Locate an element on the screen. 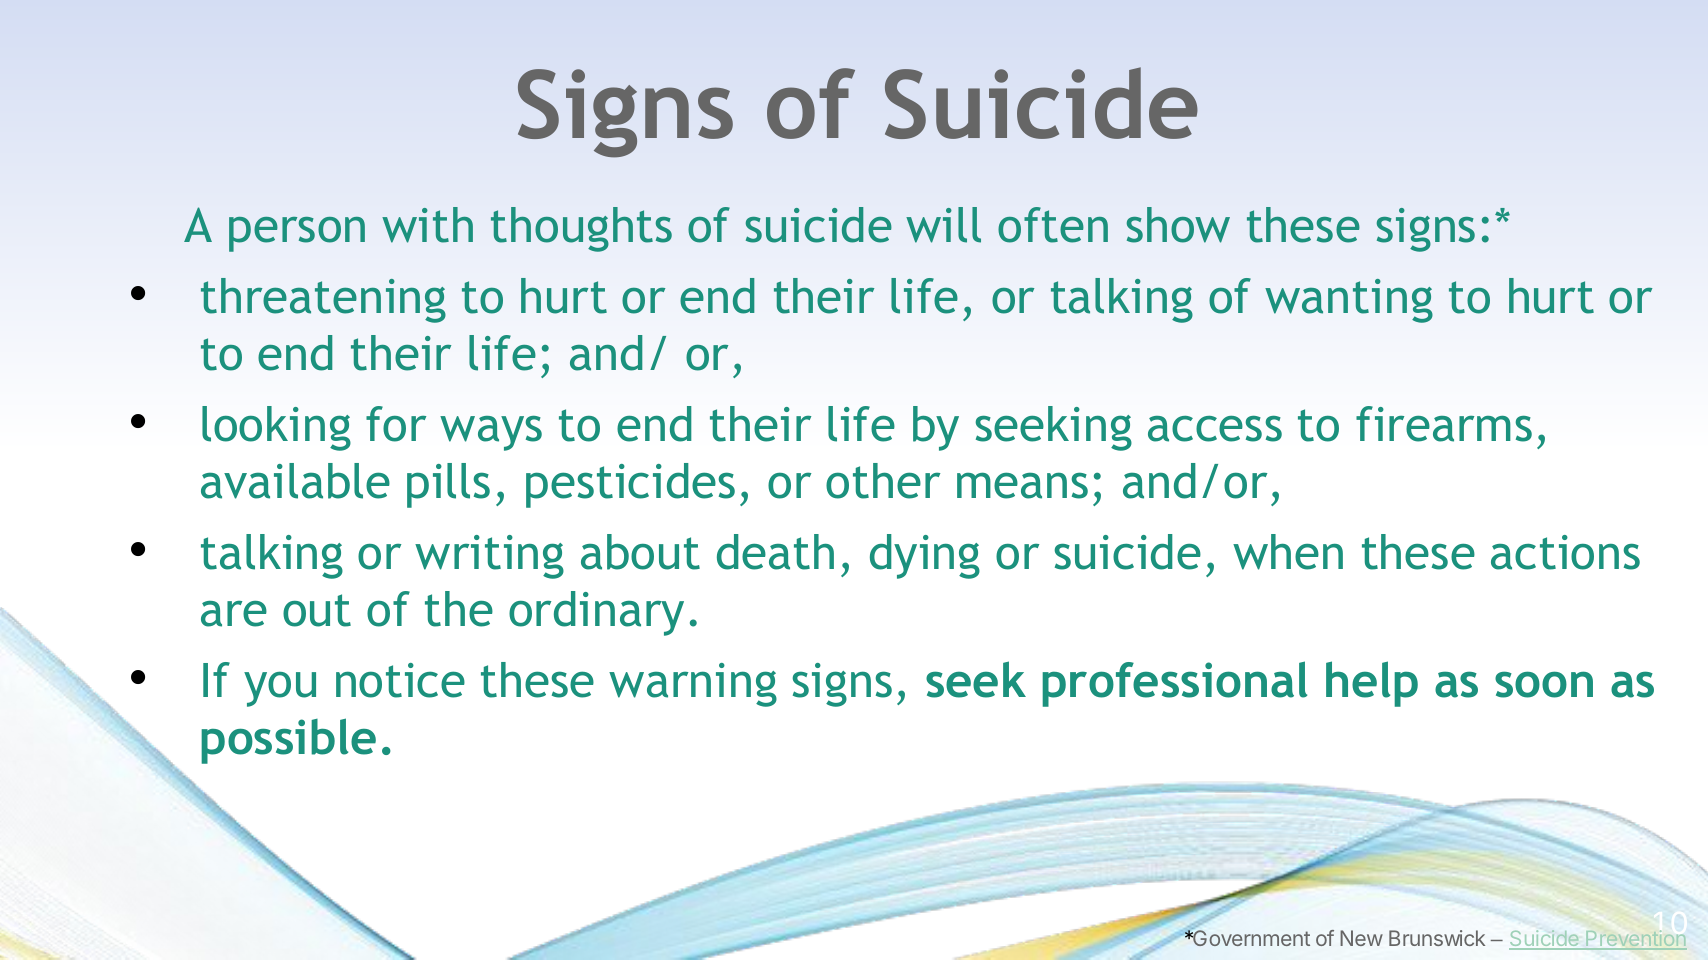 This screenshot has height=960, width=1708. will is located at coordinates (943, 225).
